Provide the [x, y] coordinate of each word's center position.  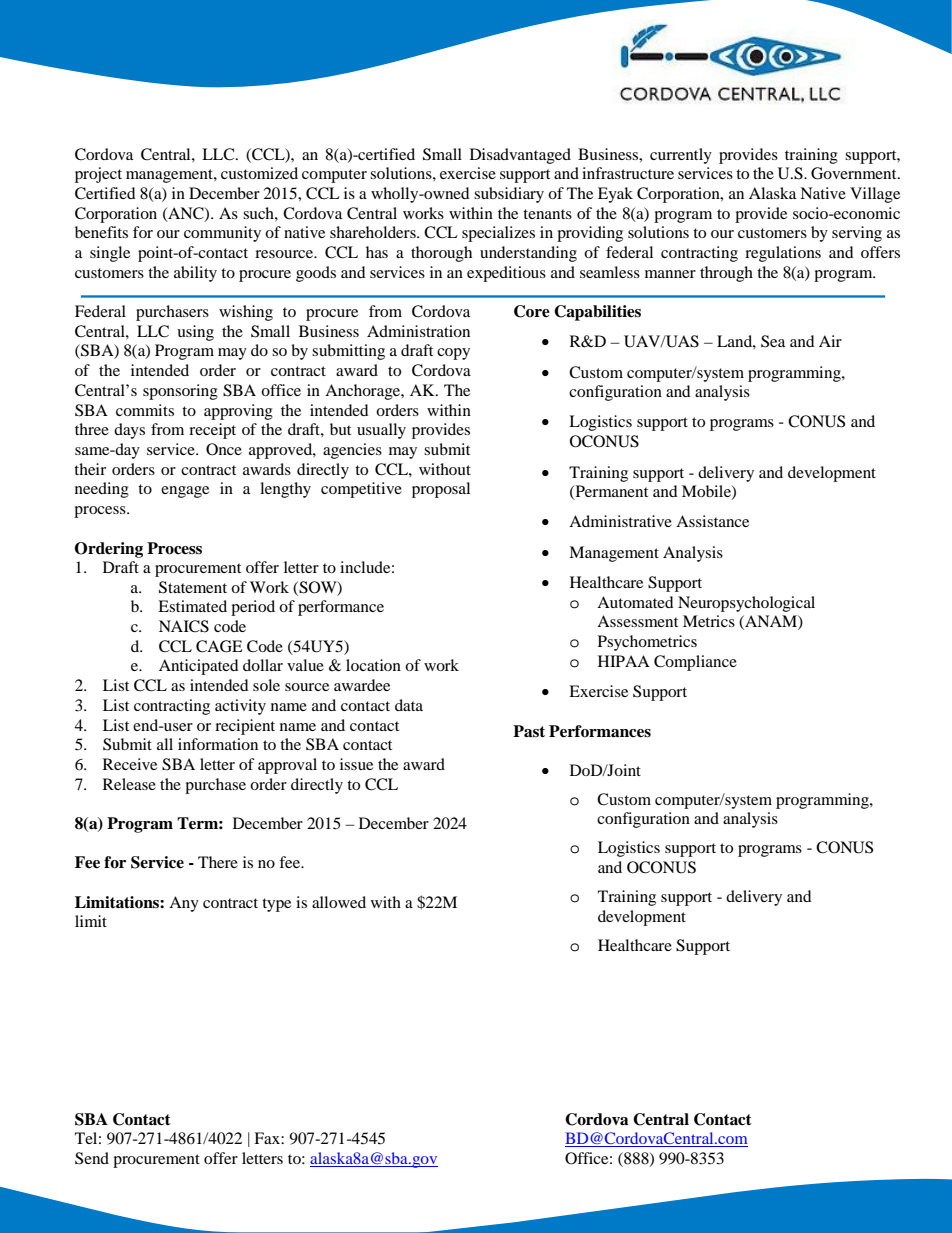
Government [855, 173]
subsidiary [509, 195]
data [409, 705]
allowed [339, 902]
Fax [268, 1138]
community [222, 234]
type [276, 905]
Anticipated [199, 667]
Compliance [695, 663]
